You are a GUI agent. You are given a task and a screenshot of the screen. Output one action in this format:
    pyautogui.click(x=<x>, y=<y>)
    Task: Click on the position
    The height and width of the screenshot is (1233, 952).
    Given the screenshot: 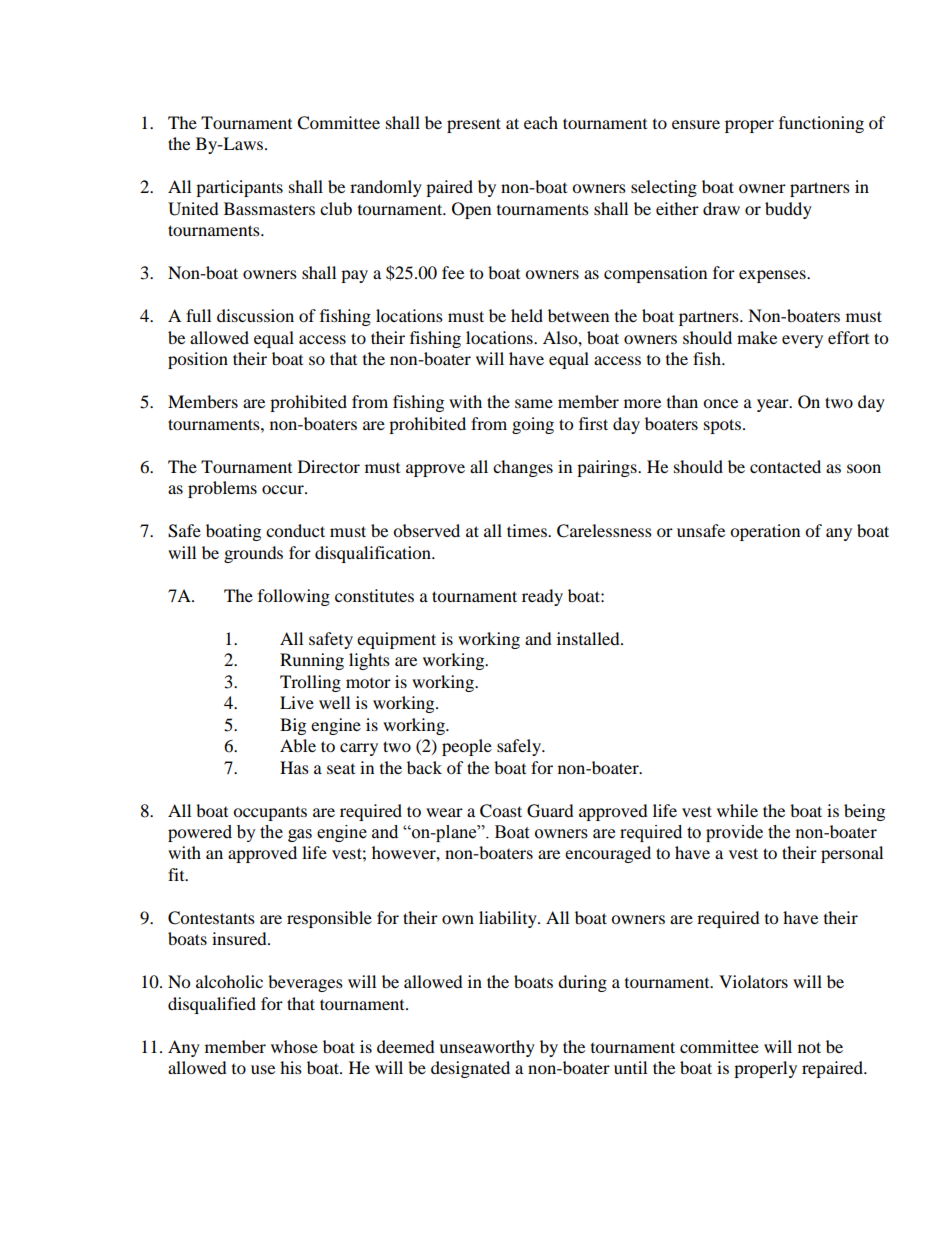 What is the action you would take?
    pyautogui.click(x=198, y=360)
